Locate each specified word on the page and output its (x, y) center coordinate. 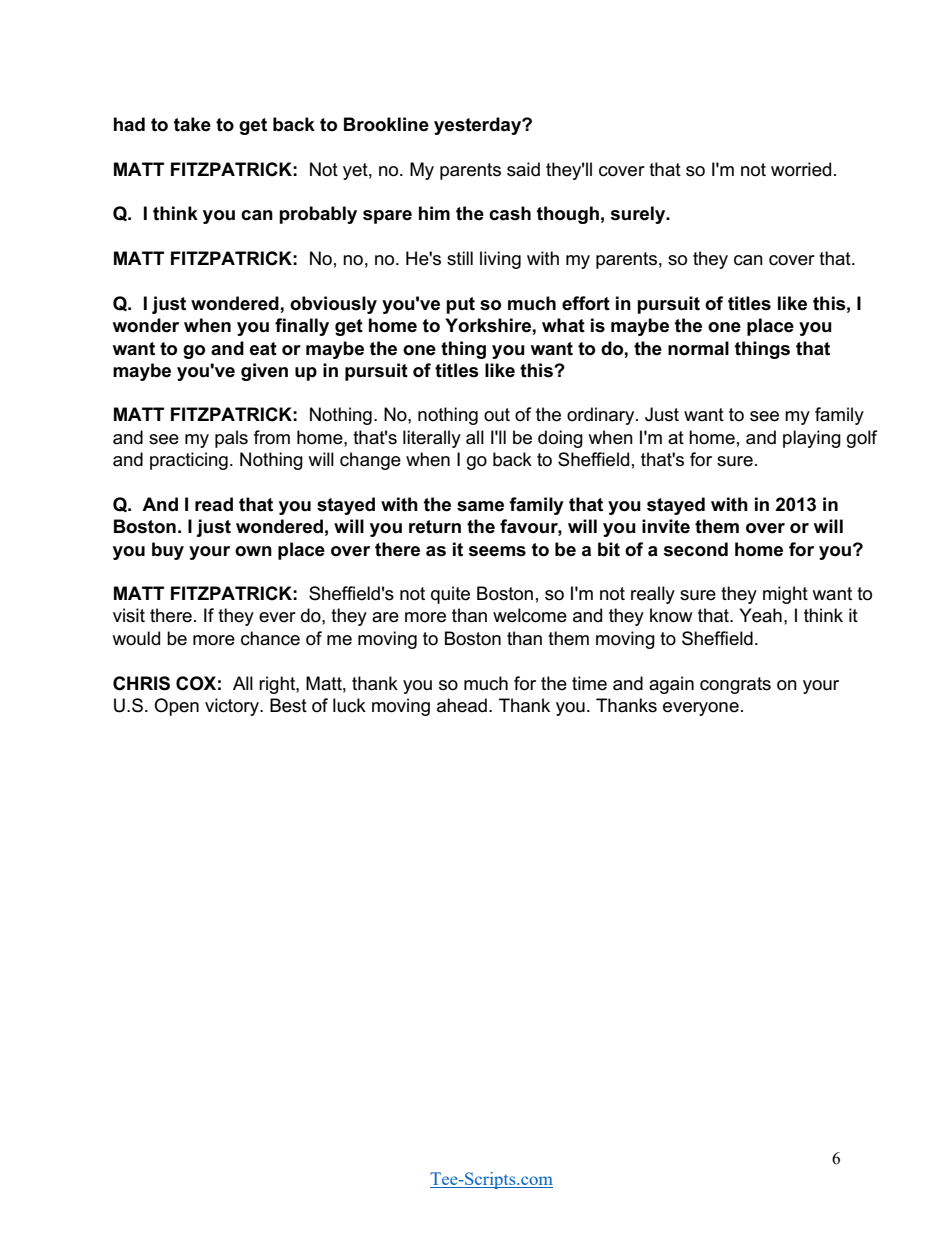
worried (801, 169)
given (264, 372)
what (563, 325)
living (500, 260)
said (523, 169)
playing (812, 439)
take (192, 124)
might (785, 595)
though (568, 215)
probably (318, 215)
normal (698, 348)
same (480, 506)
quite (450, 595)
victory (233, 707)
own (253, 551)
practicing (189, 461)
